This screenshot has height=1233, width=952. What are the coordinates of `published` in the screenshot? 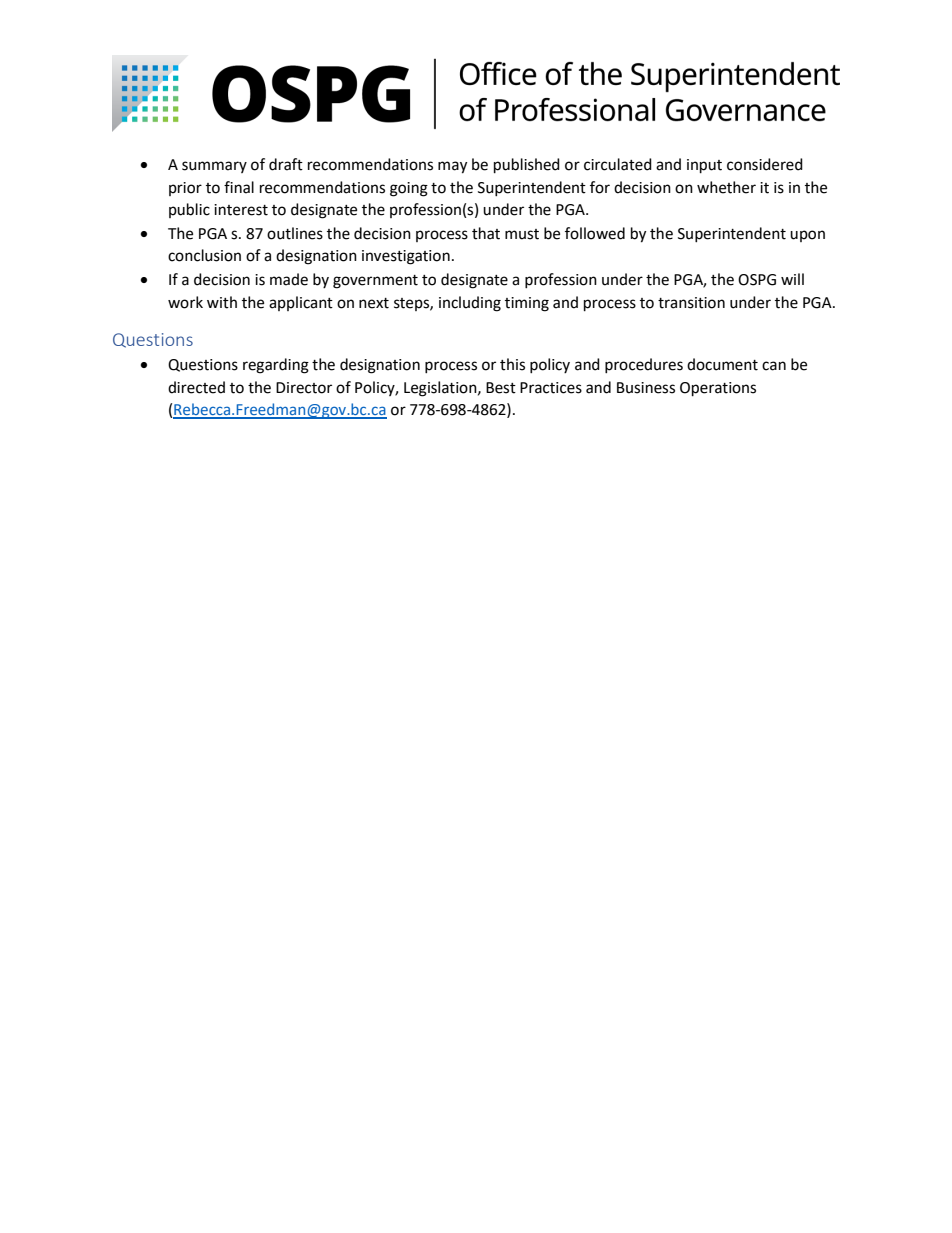 It's located at (527, 166).
